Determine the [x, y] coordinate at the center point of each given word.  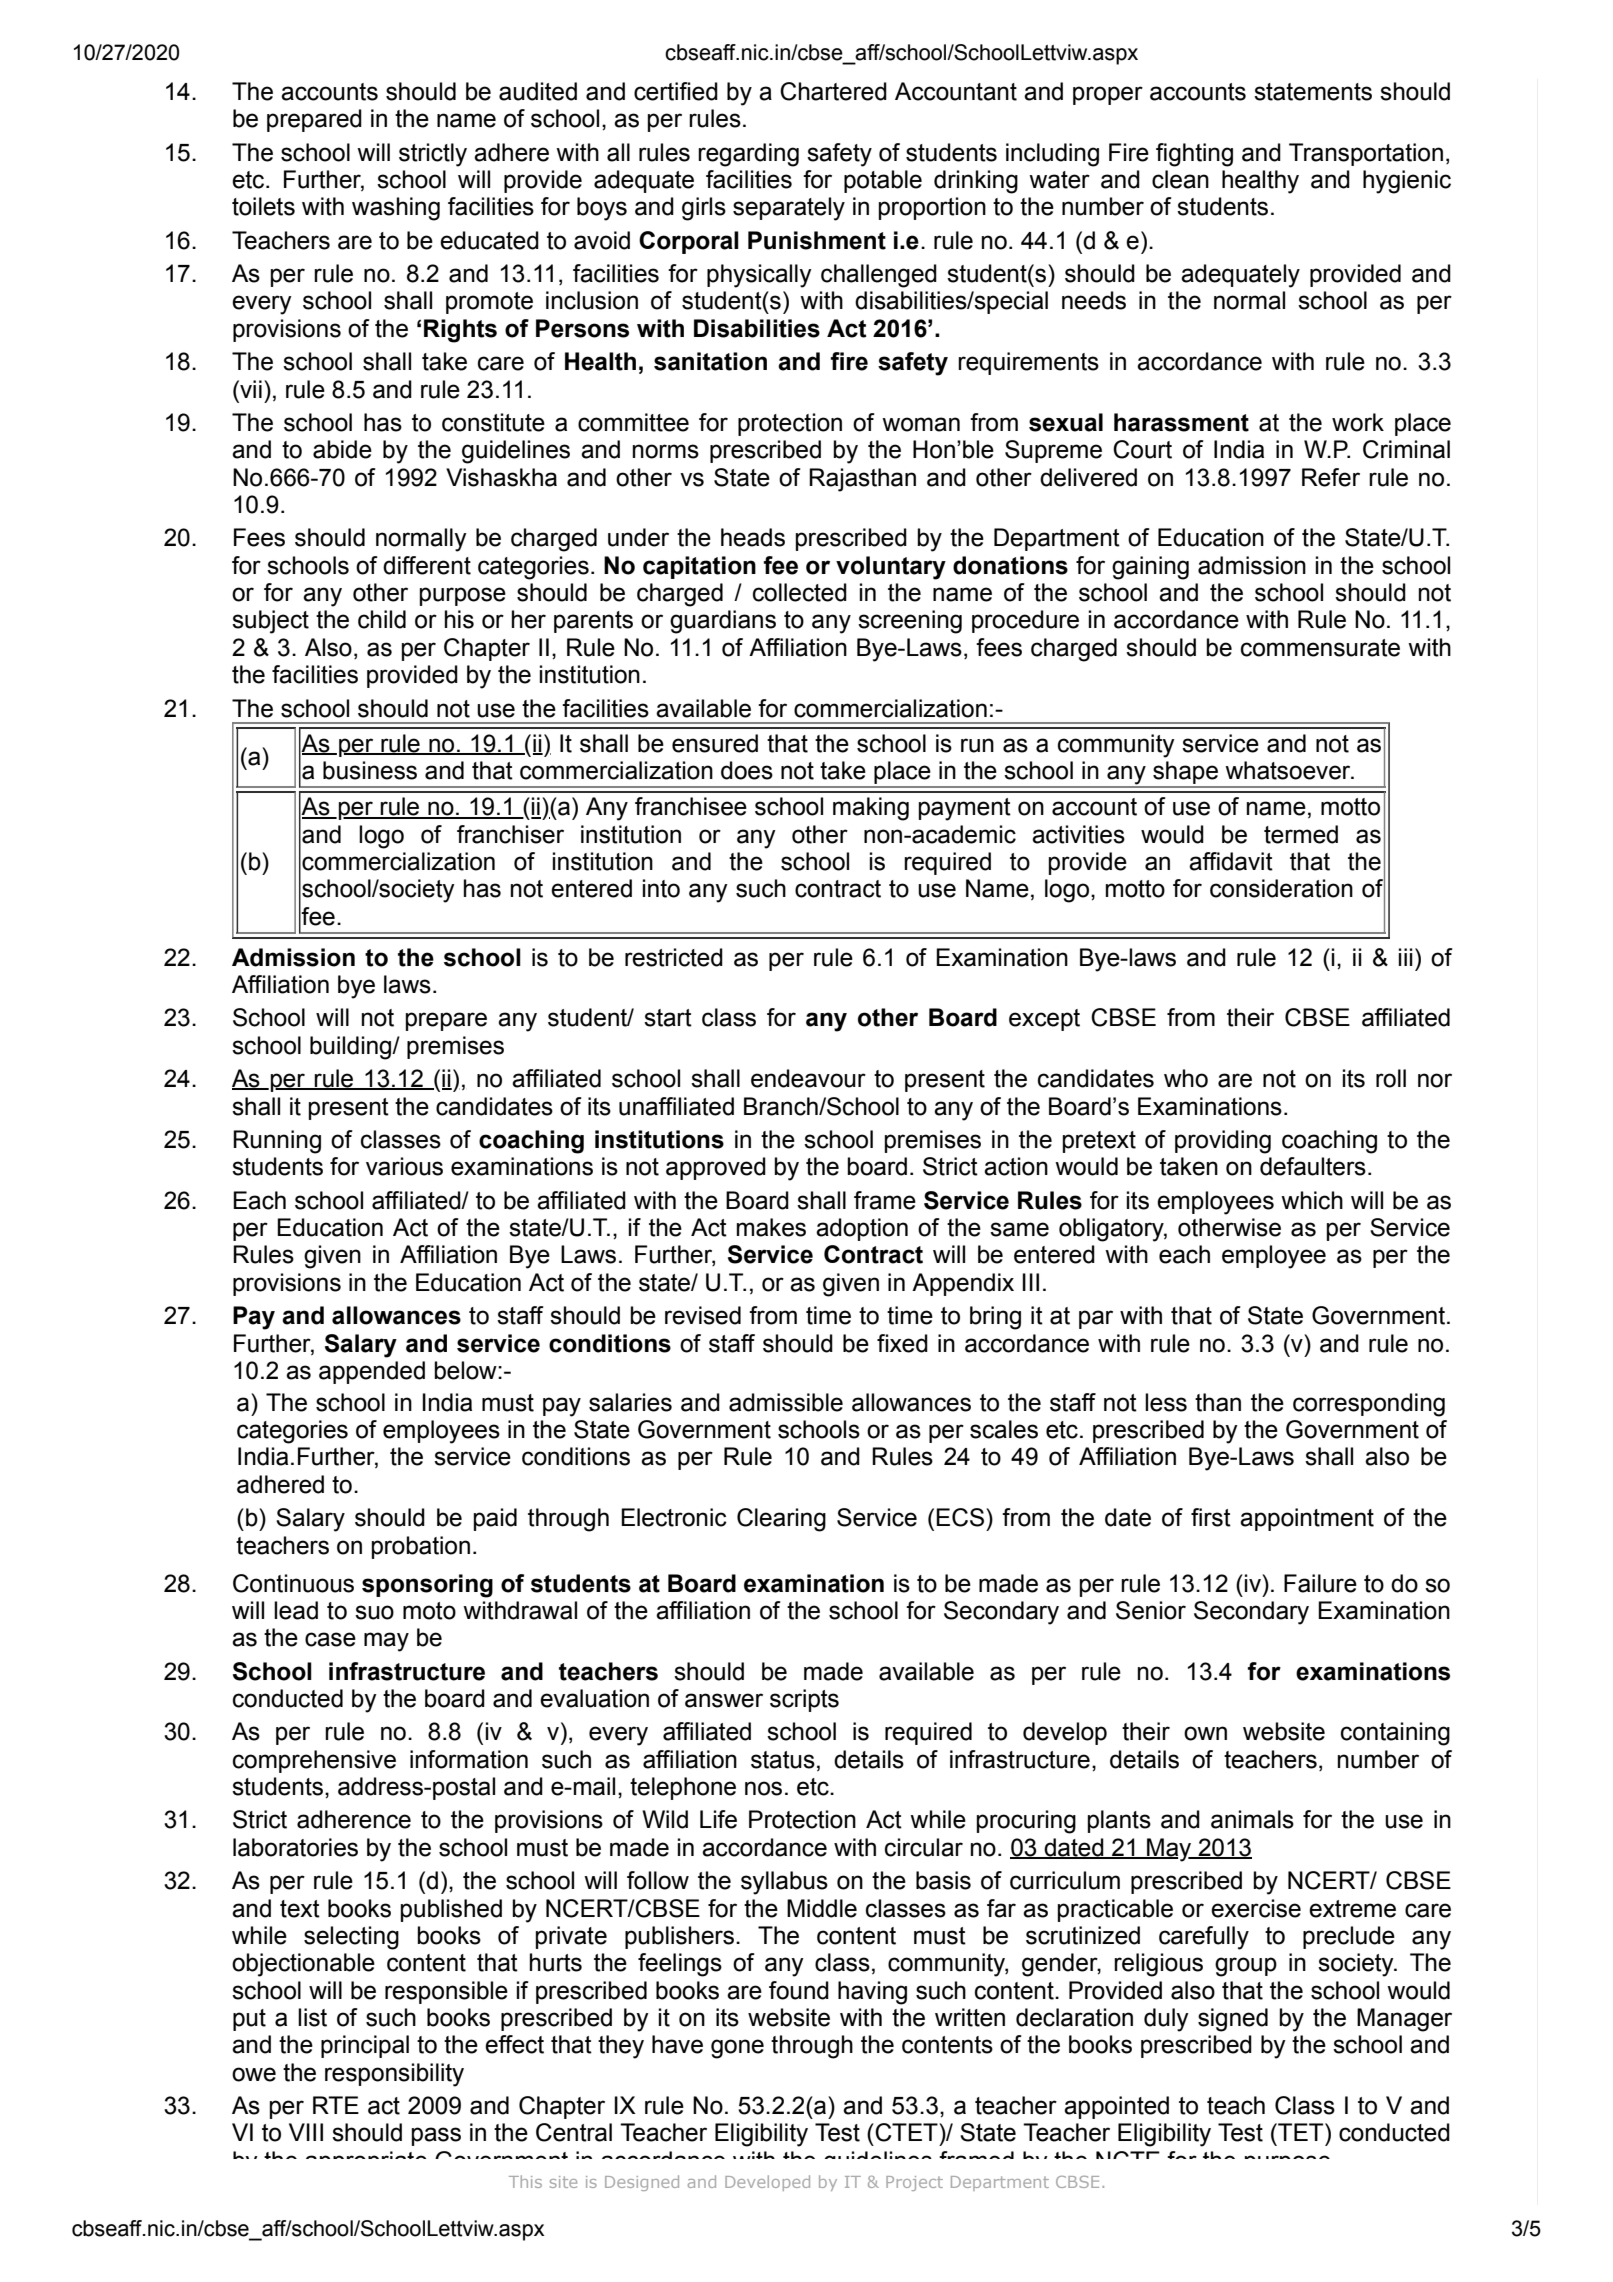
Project [914, 2183]
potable [883, 181]
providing [1223, 1142]
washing [396, 209]
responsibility [394, 2075]
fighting [1194, 155]
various [404, 1166]
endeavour [808, 1078]
